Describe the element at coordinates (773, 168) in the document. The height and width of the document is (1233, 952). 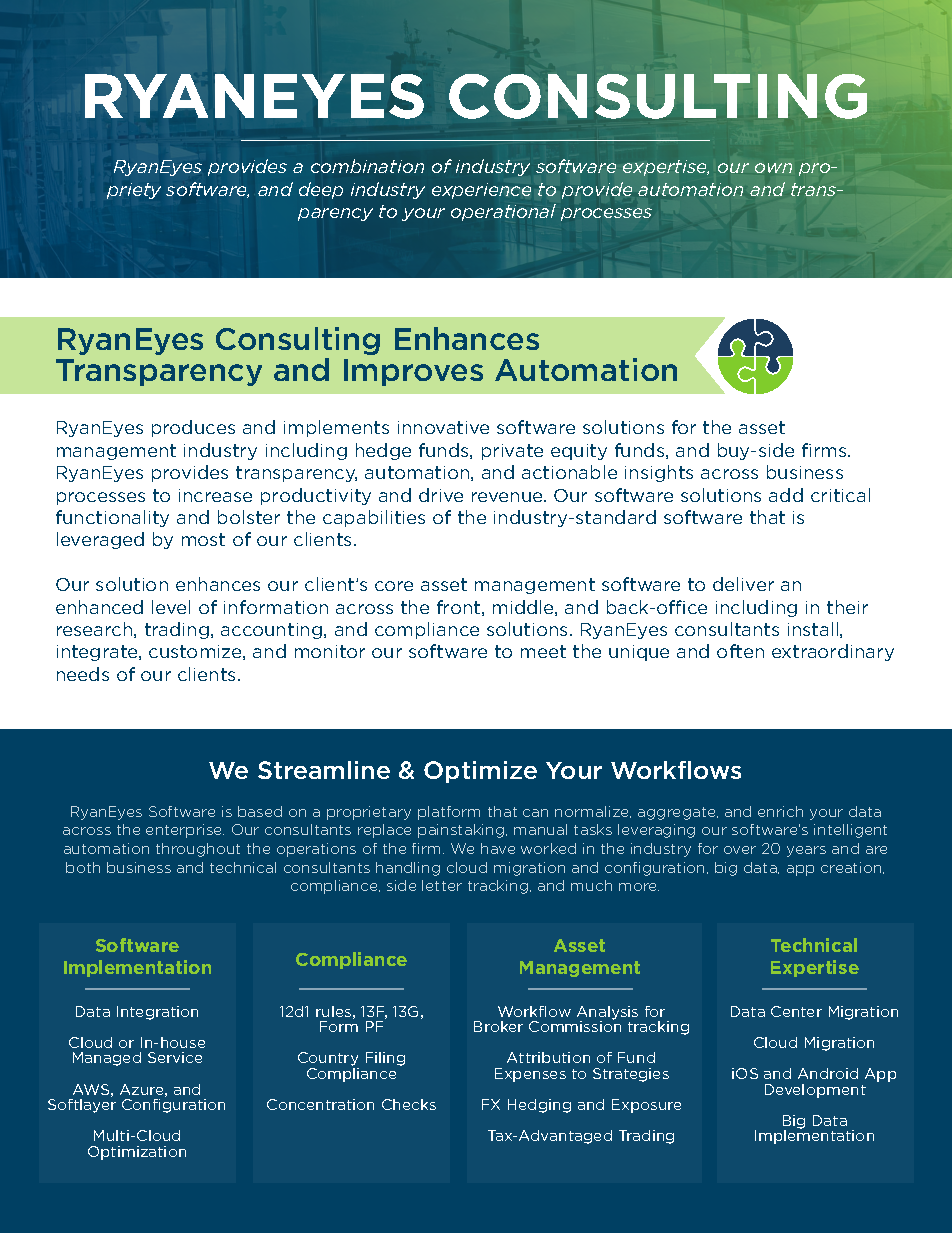
I see `own` at that location.
